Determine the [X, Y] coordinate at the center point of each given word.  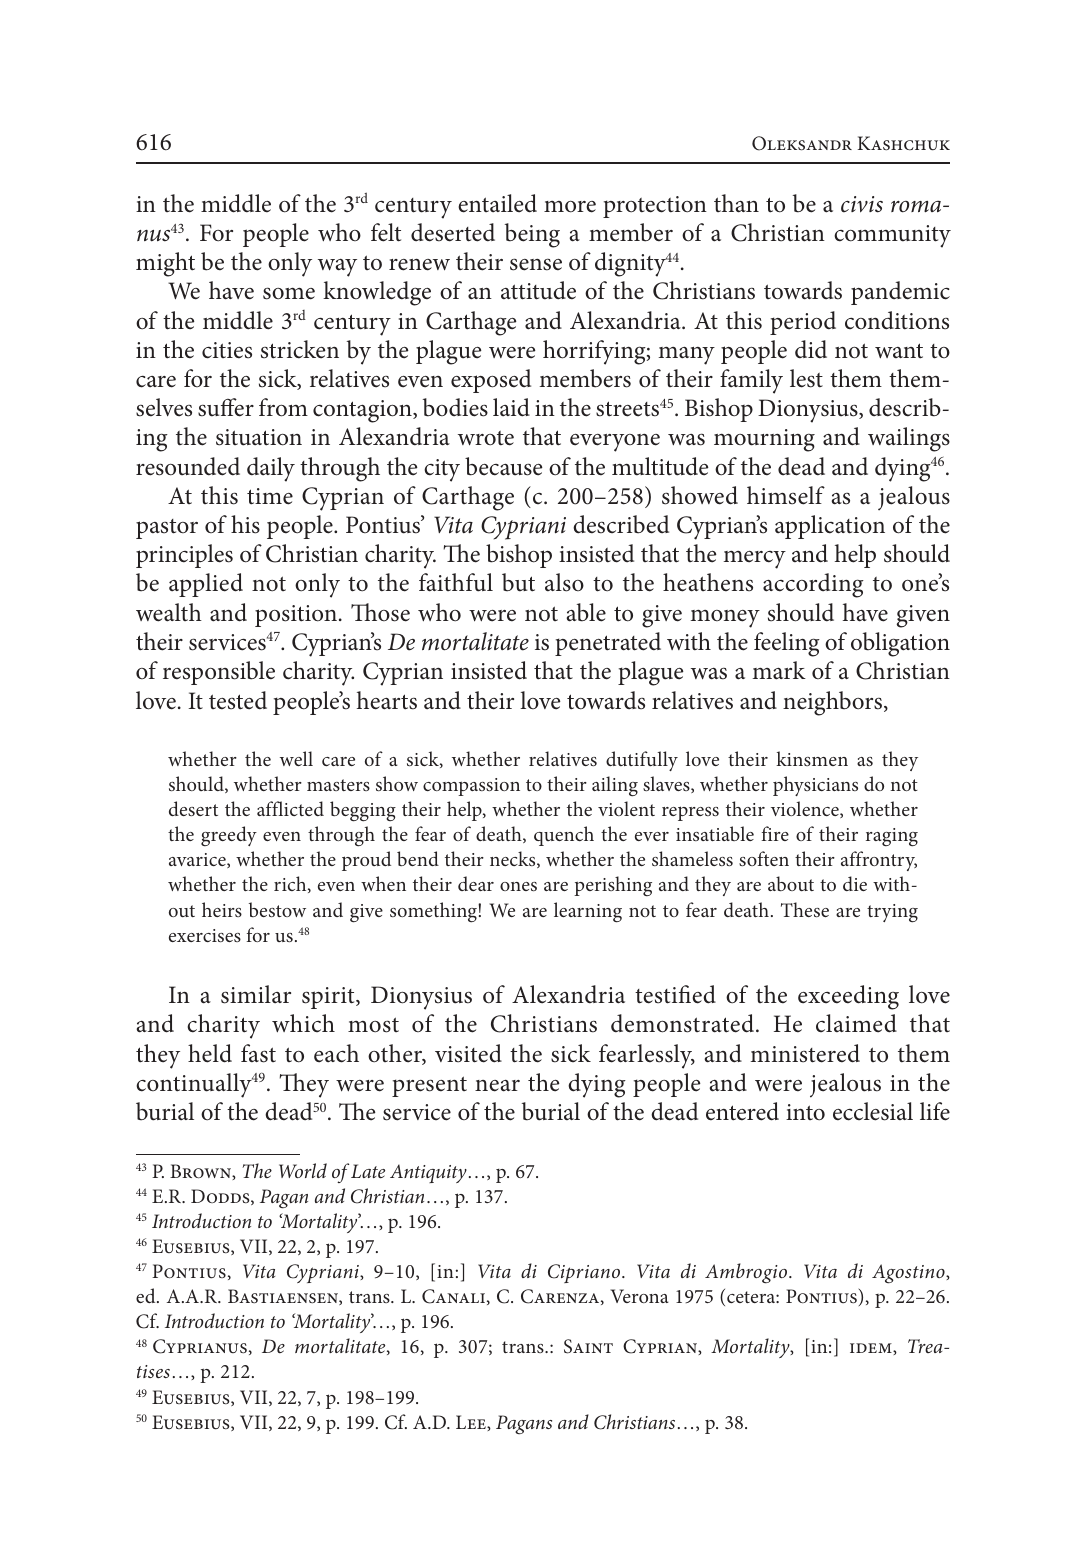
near [497, 1086]
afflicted [290, 808]
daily [271, 469]
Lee [472, 1423]
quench [564, 836]
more [570, 207]
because [504, 466]
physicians [815, 786]
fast [258, 1053]
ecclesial [873, 1111]
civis [862, 204]
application [830, 527]
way [337, 268]
